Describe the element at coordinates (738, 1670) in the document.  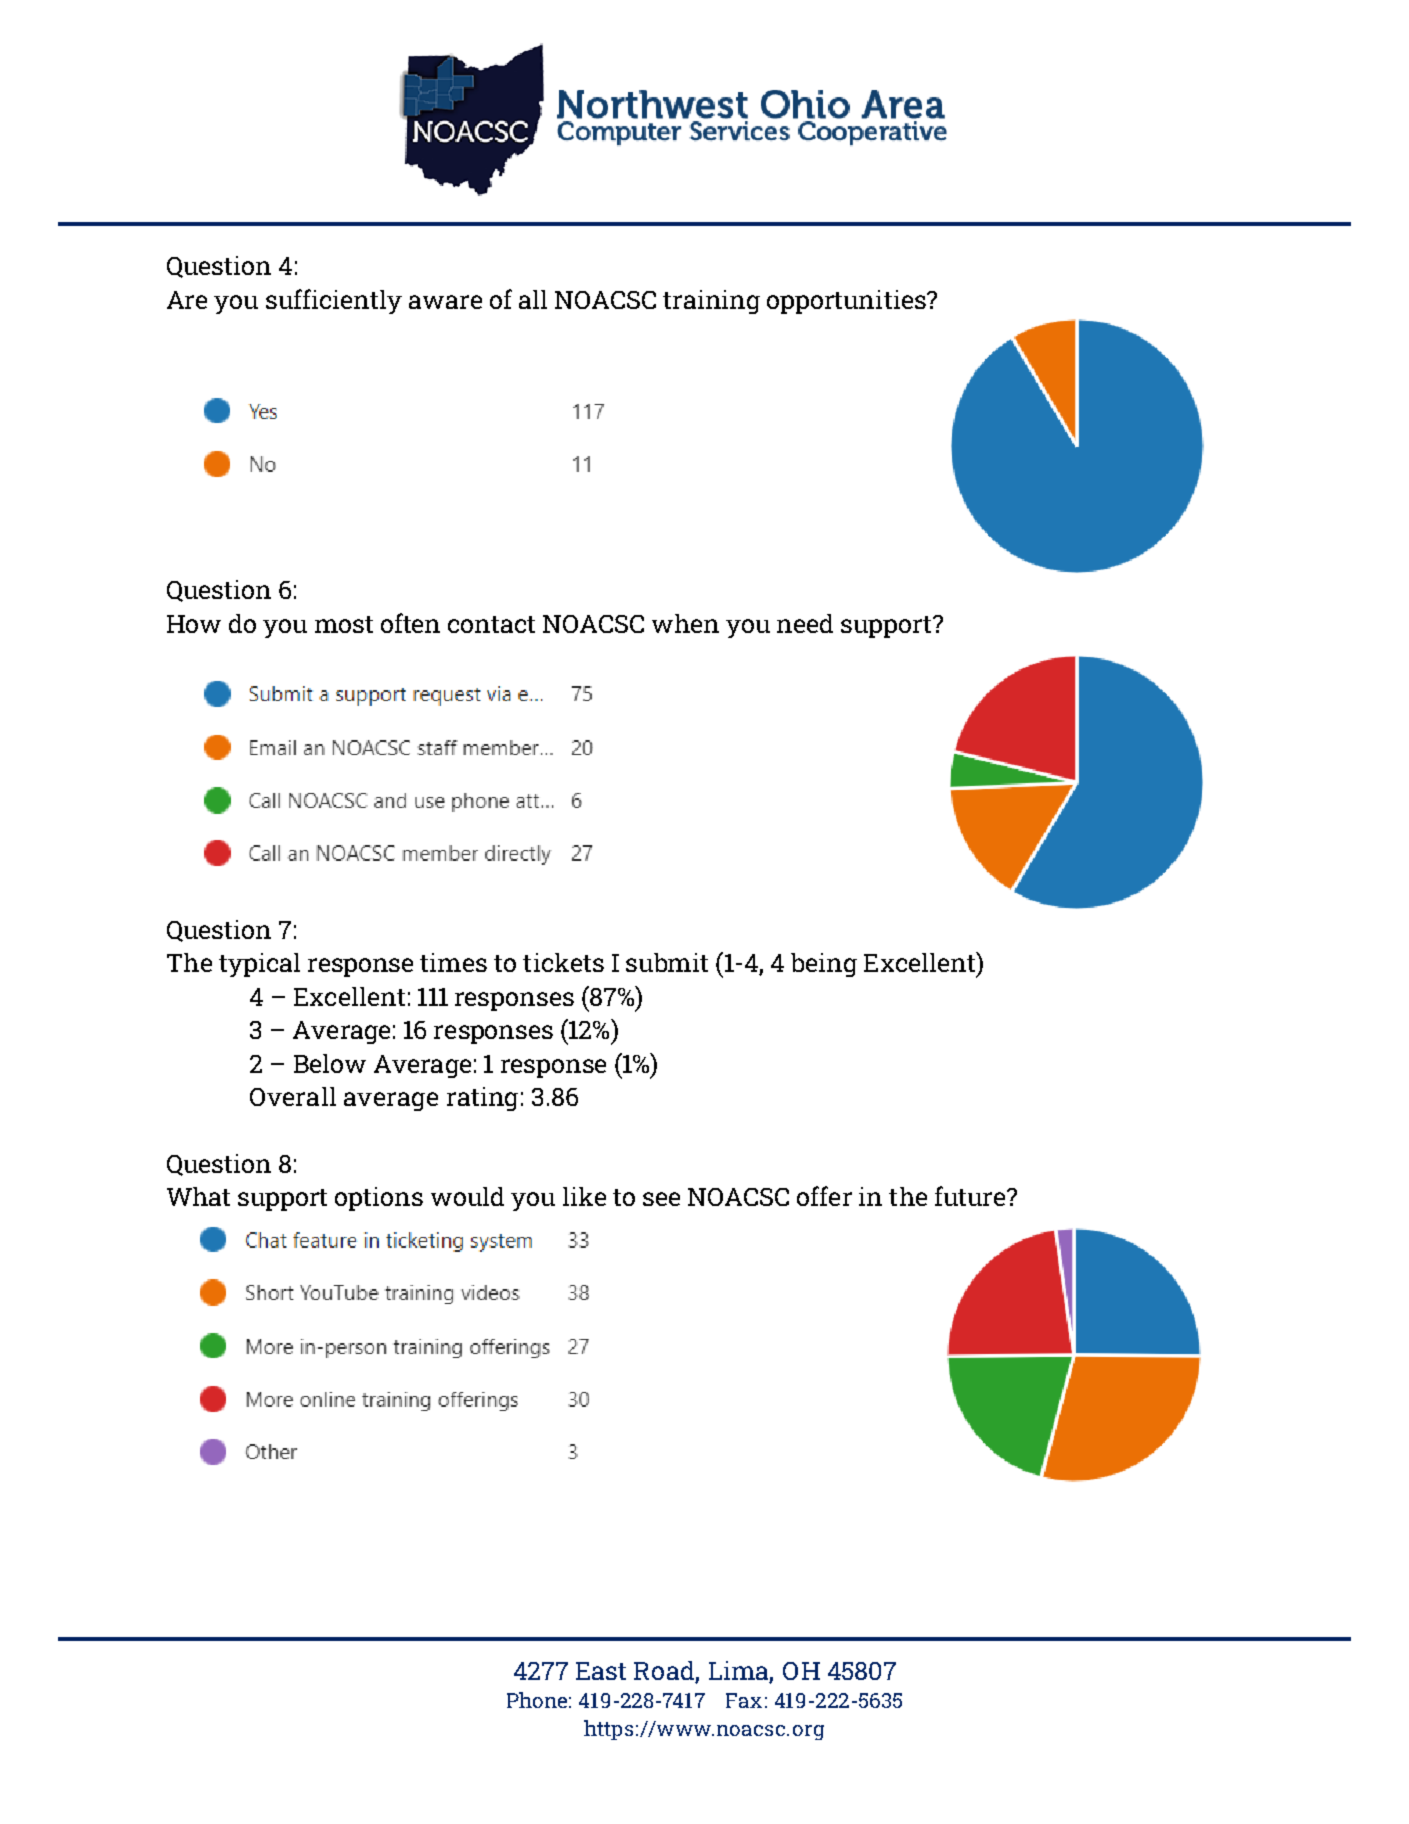
I see `Lima` at that location.
